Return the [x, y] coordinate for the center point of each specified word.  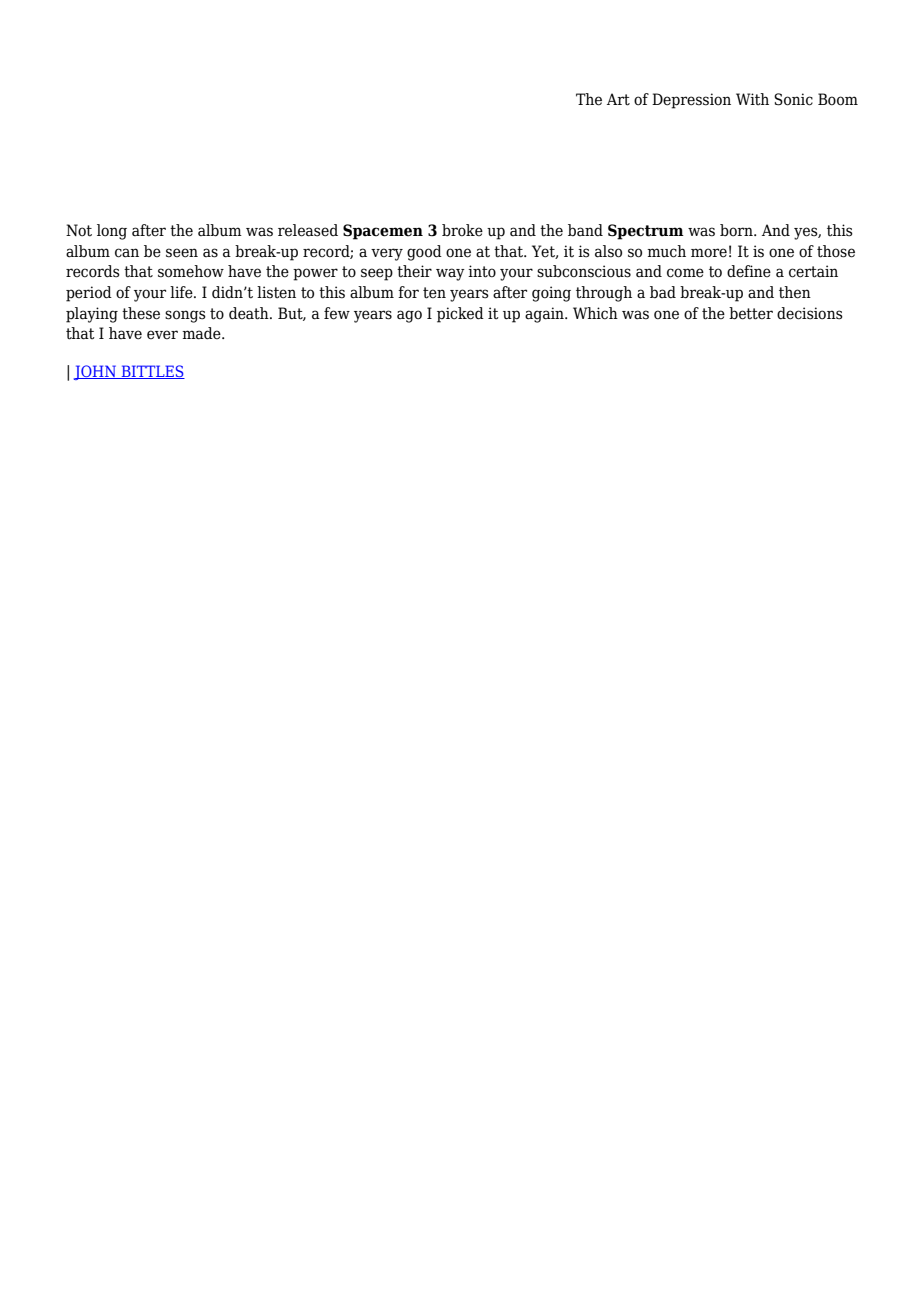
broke [462, 230]
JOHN [96, 372]
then [795, 292]
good [424, 253]
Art [618, 99]
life [182, 292]
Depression [691, 101]
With [752, 99]
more [709, 253]
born [737, 230]
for [408, 292]
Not [79, 230]
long [112, 232]
